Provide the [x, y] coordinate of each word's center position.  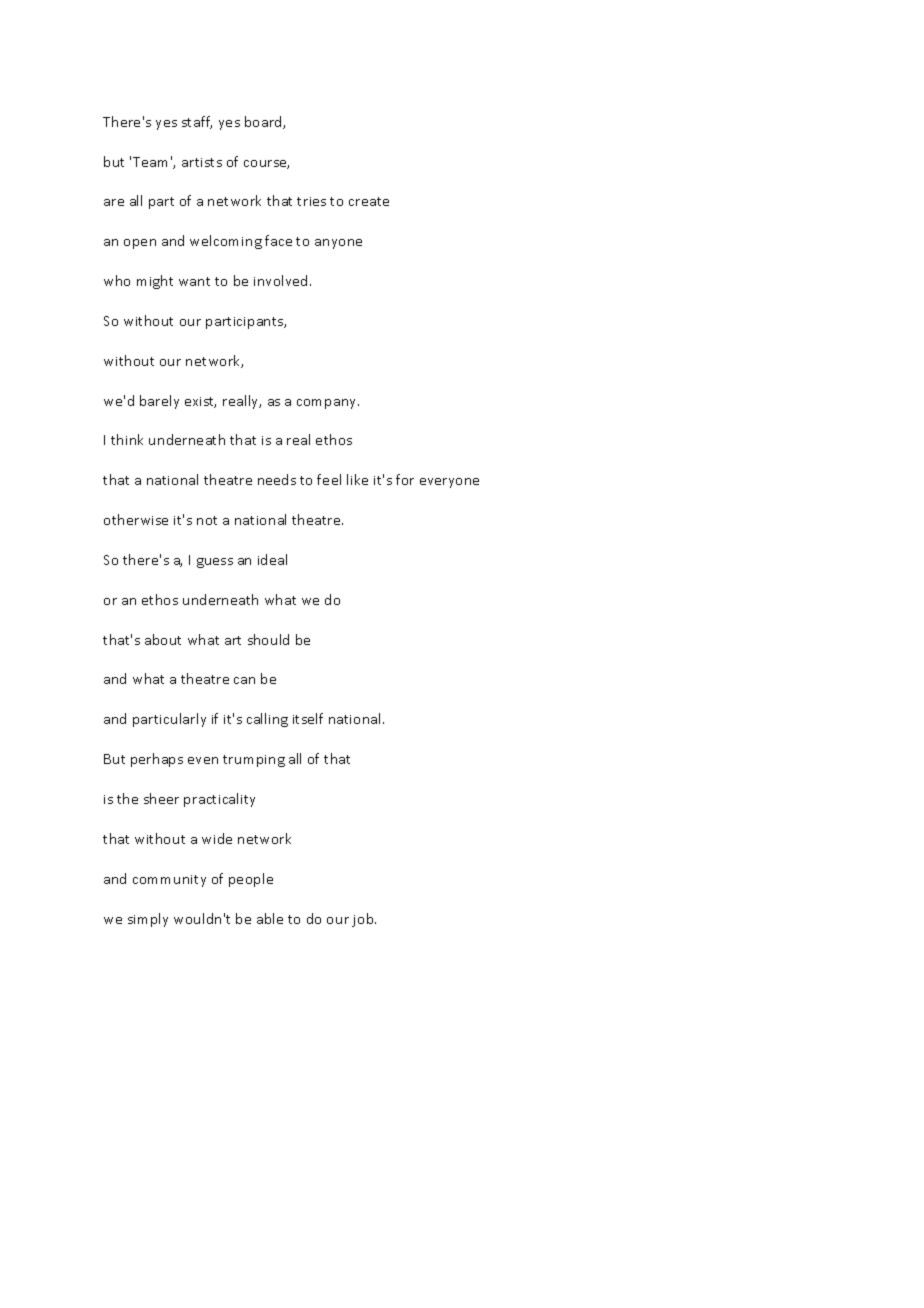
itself [308, 718]
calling [267, 720]
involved [282, 280]
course [266, 164]
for [405, 479]
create [369, 201]
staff [197, 122]
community [169, 881]
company [328, 404]
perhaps [157, 760]
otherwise [136, 519]
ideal [272, 559]
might [155, 282]
